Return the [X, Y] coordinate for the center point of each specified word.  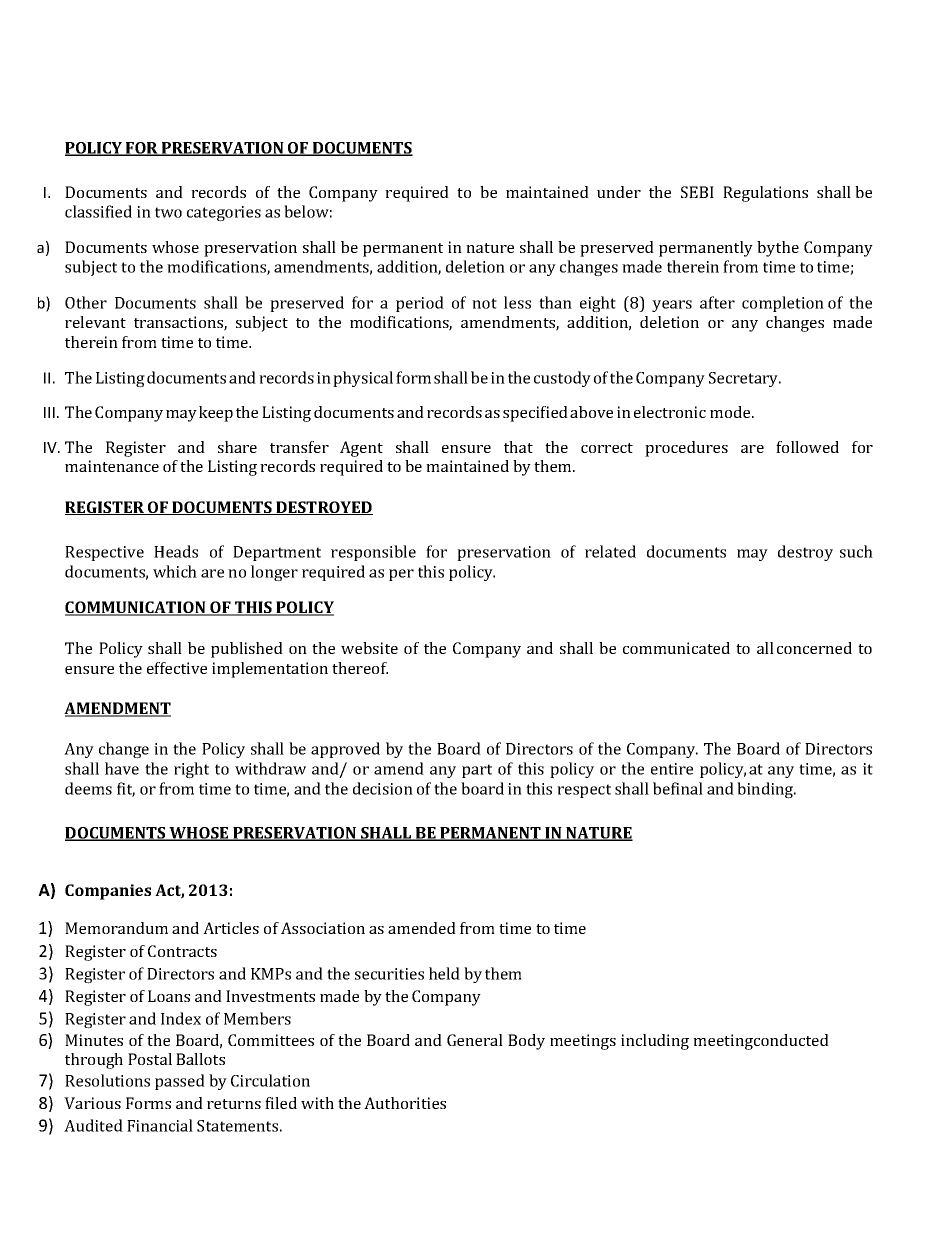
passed [180, 1082]
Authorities [405, 1103]
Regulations [765, 194]
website [369, 648]
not [484, 303]
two [168, 212]
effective [177, 668]
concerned [814, 648]
